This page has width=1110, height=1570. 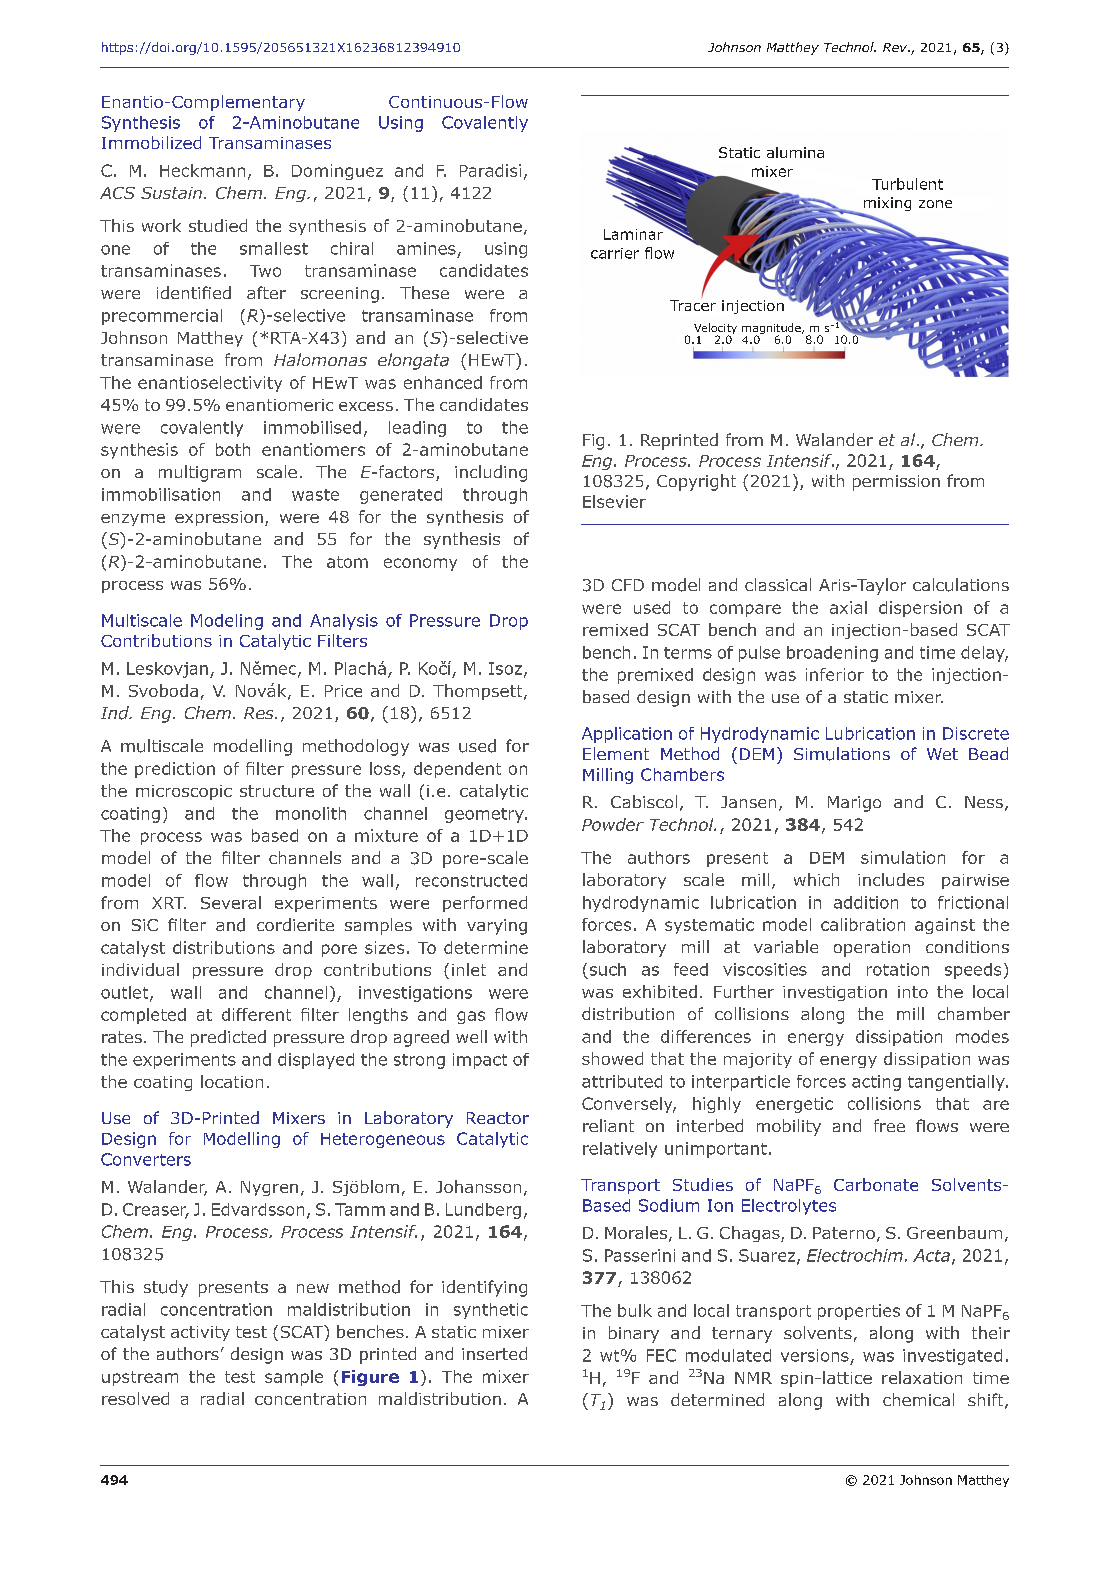 I want to click on Laminar, so click(x=635, y=233).
